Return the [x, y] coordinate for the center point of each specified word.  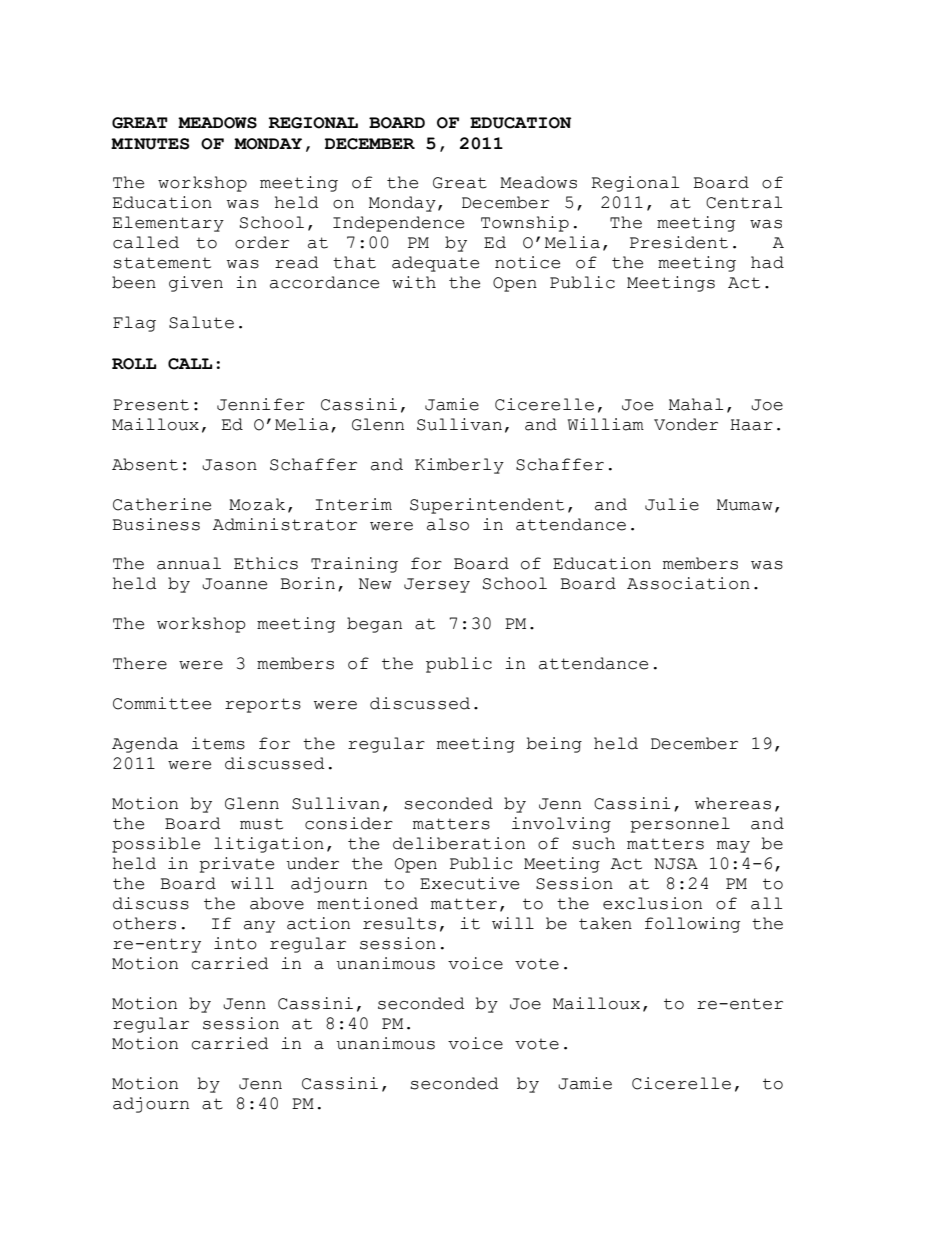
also [448, 524]
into [235, 943]
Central [744, 202]
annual [189, 563]
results [399, 923]
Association [688, 583]
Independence [398, 224]
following [692, 925]
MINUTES [150, 144]
